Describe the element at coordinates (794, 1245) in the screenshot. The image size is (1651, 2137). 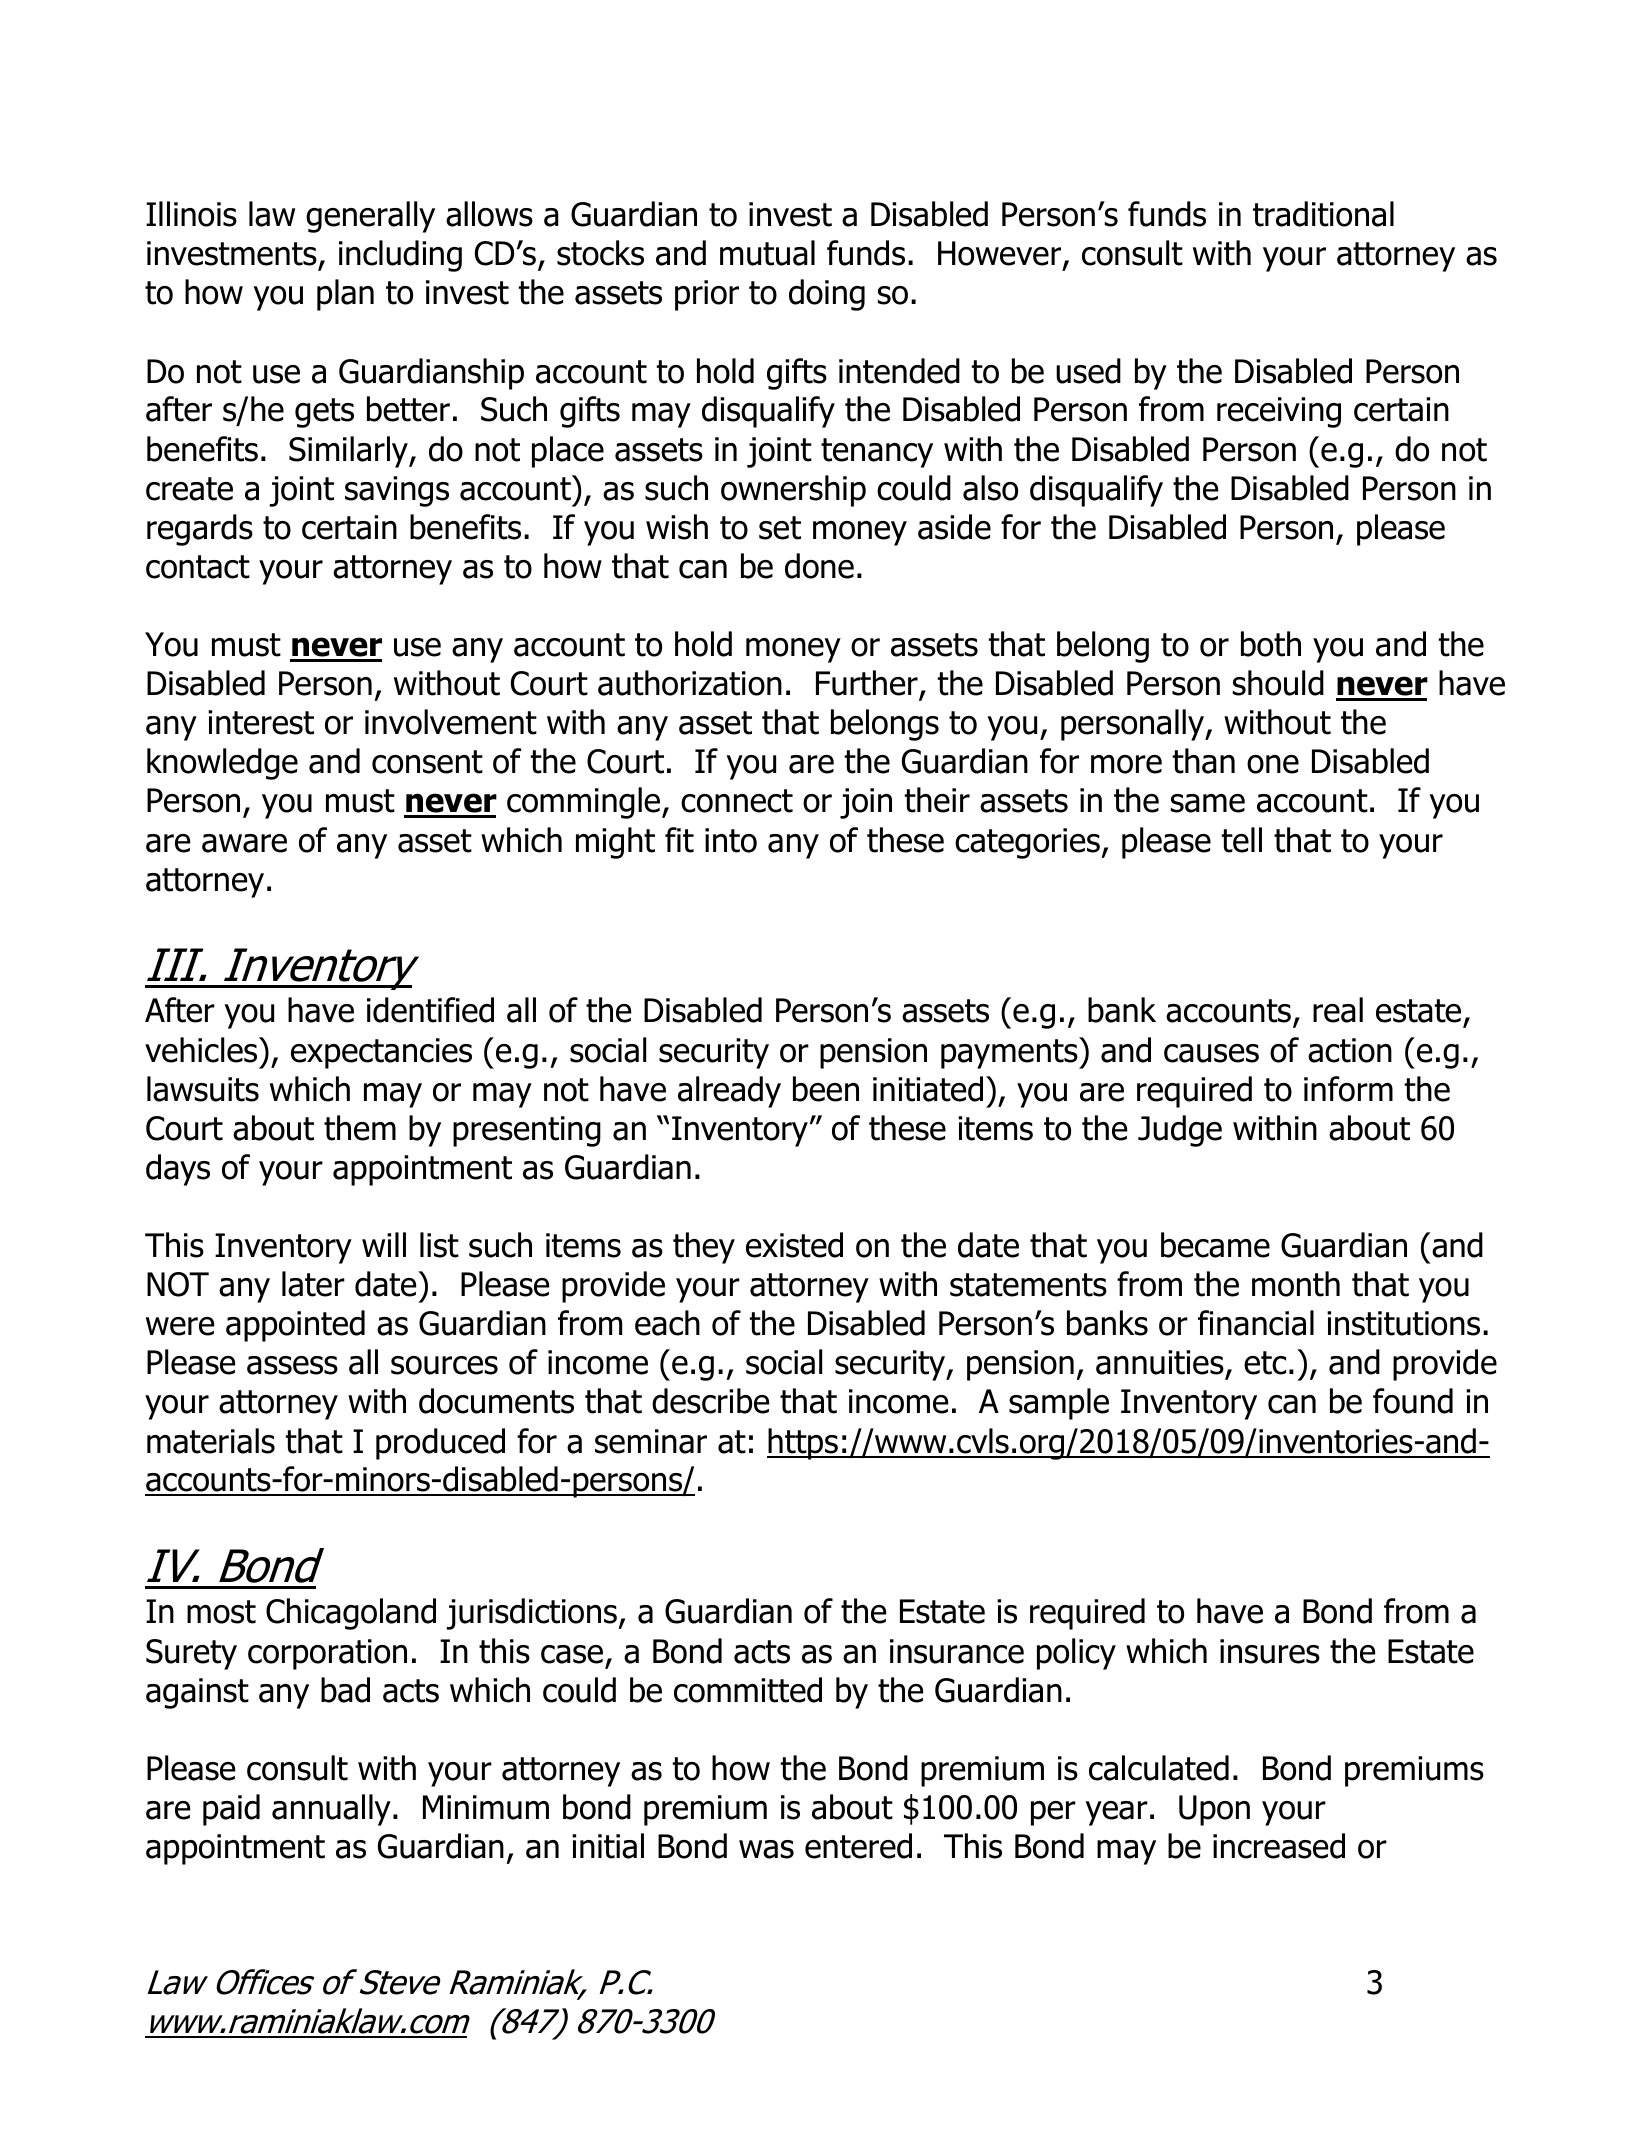
I see `existed` at that location.
